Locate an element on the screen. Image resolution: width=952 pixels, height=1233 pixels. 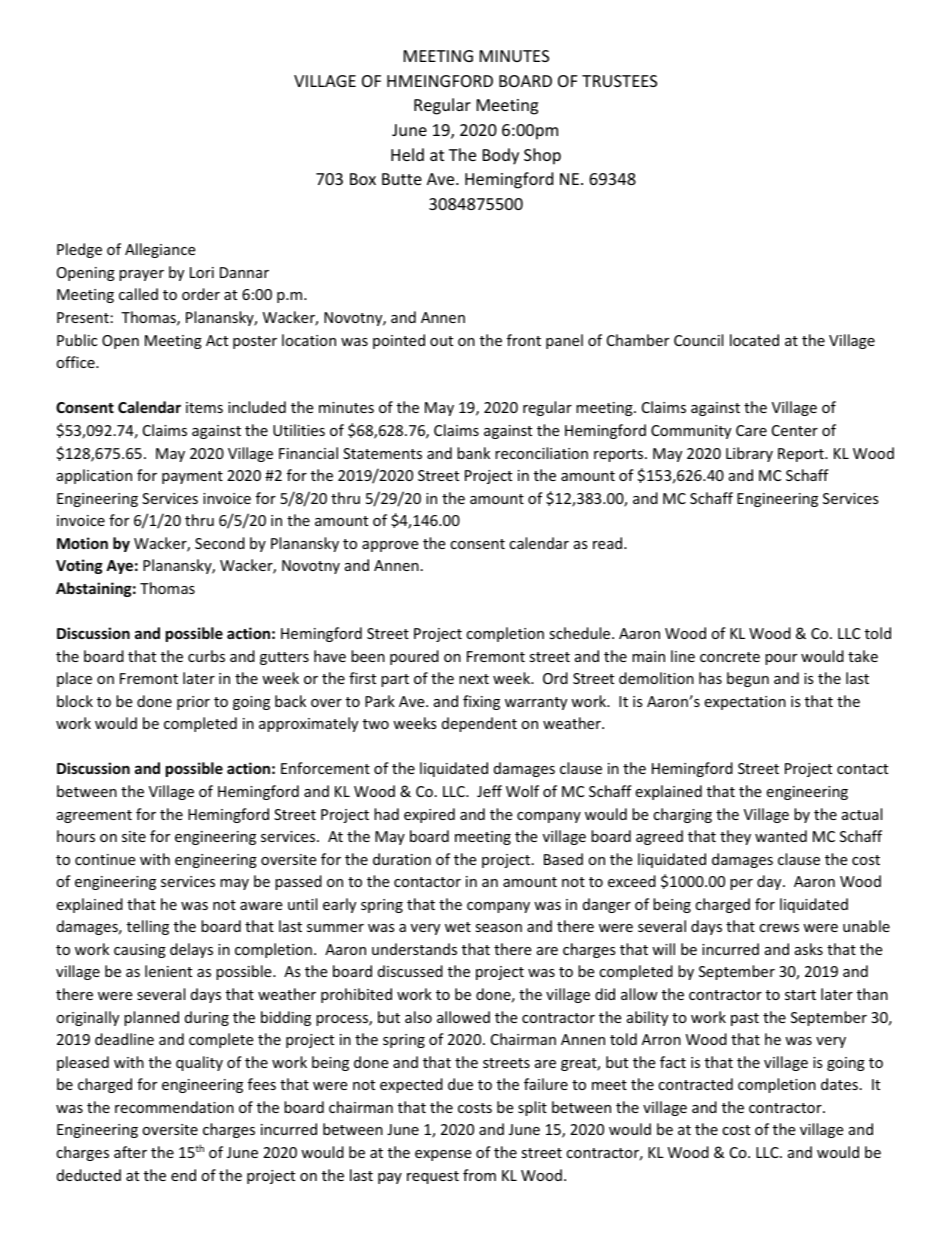
Jeff is located at coordinates (489, 791).
